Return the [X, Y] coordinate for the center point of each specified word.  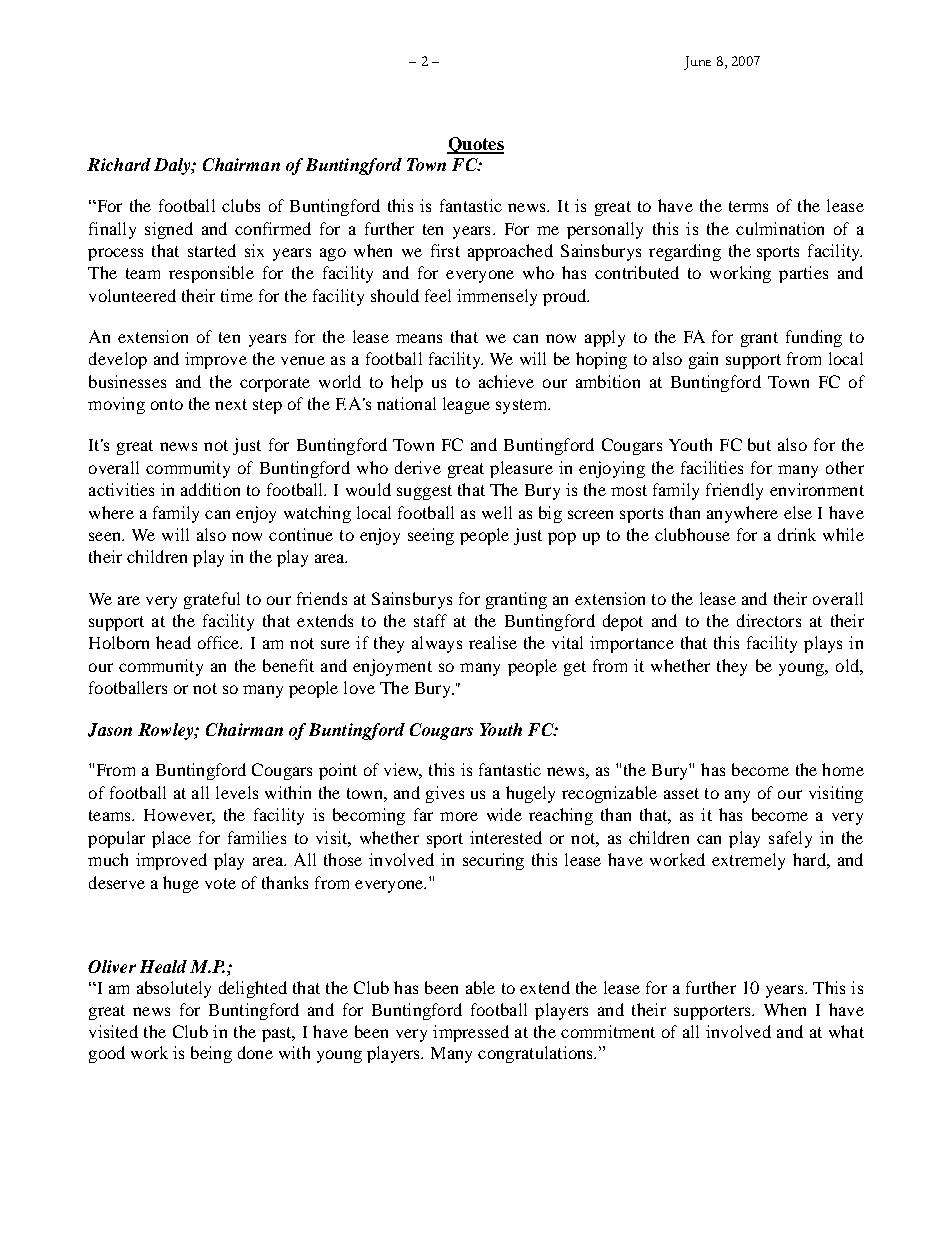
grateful [212, 600]
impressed [471, 1033]
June [697, 63]
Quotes [475, 145]
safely [790, 839]
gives [445, 794]
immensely [497, 297]
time [237, 295]
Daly [173, 166]
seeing [431, 536]
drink [797, 534]
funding [814, 338]
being [211, 1054]
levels [237, 792]
